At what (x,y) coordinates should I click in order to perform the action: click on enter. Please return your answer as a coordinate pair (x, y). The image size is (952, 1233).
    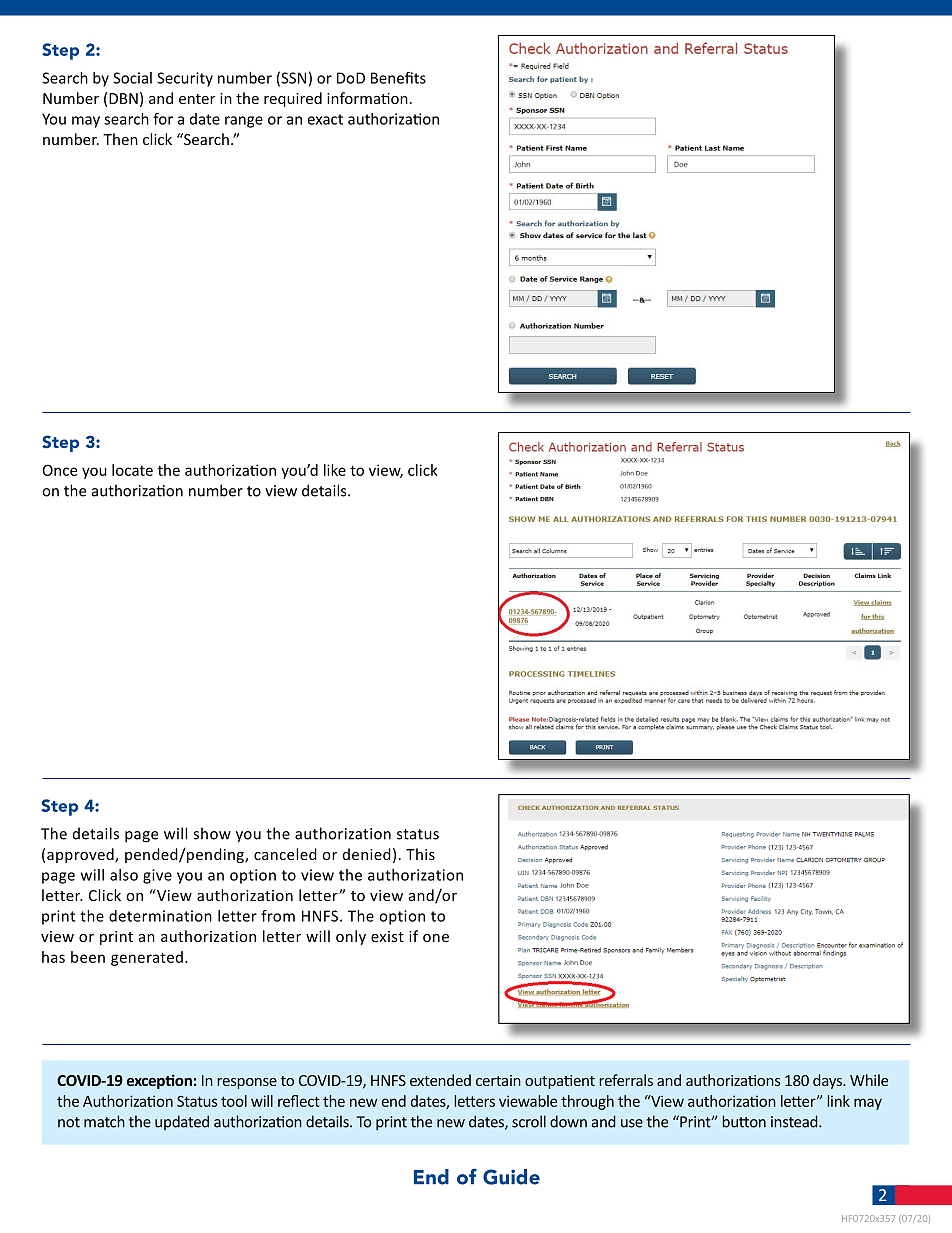
    Looking at the image, I should click on (197, 99).
